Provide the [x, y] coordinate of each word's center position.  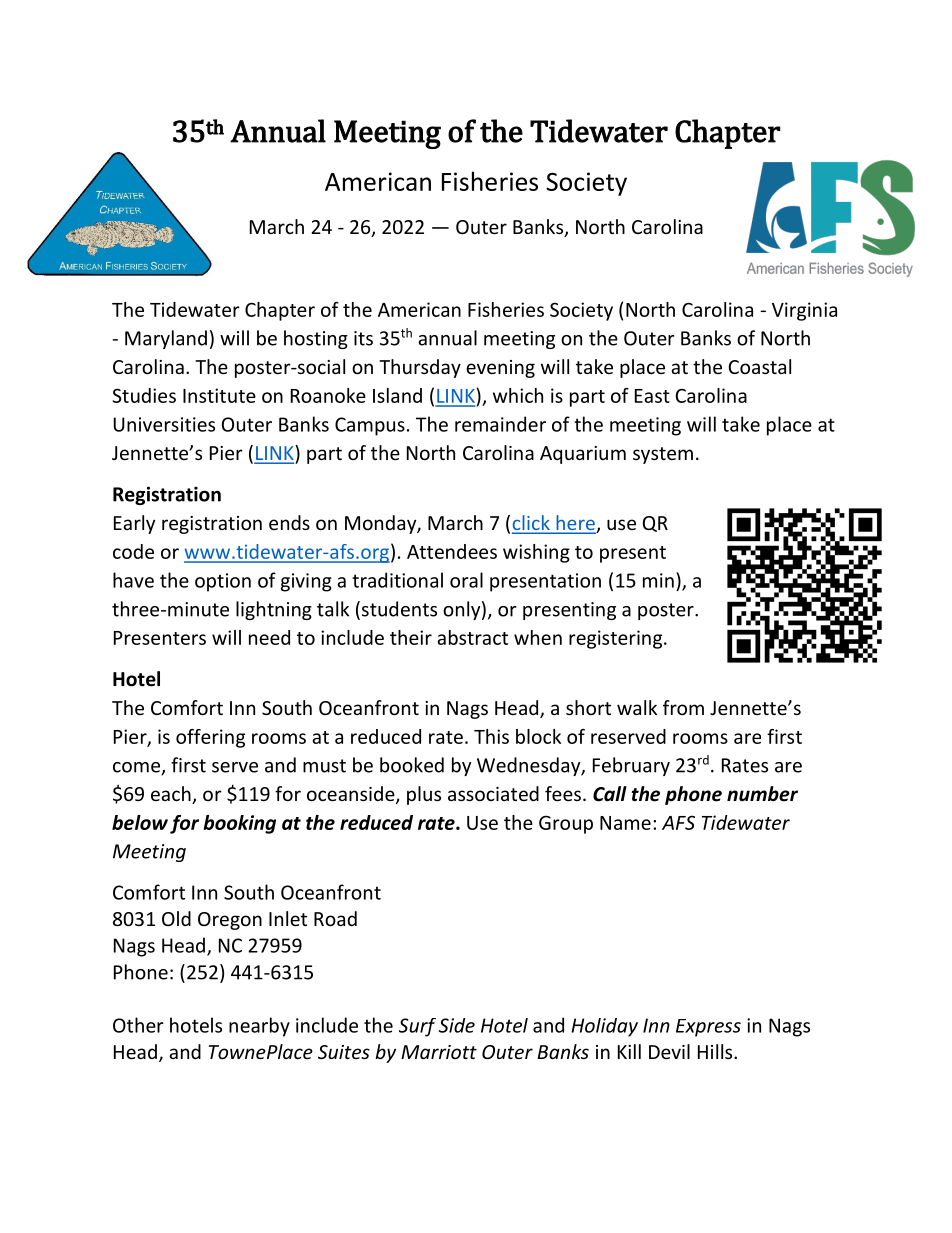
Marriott [439, 1052]
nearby [259, 1027]
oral [466, 580]
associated [493, 793]
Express [708, 1028]
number [762, 794]
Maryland [166, 339]
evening [500, 369]
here [575, 524]
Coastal [759, 366]
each [172, 795]
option [223, 582]
